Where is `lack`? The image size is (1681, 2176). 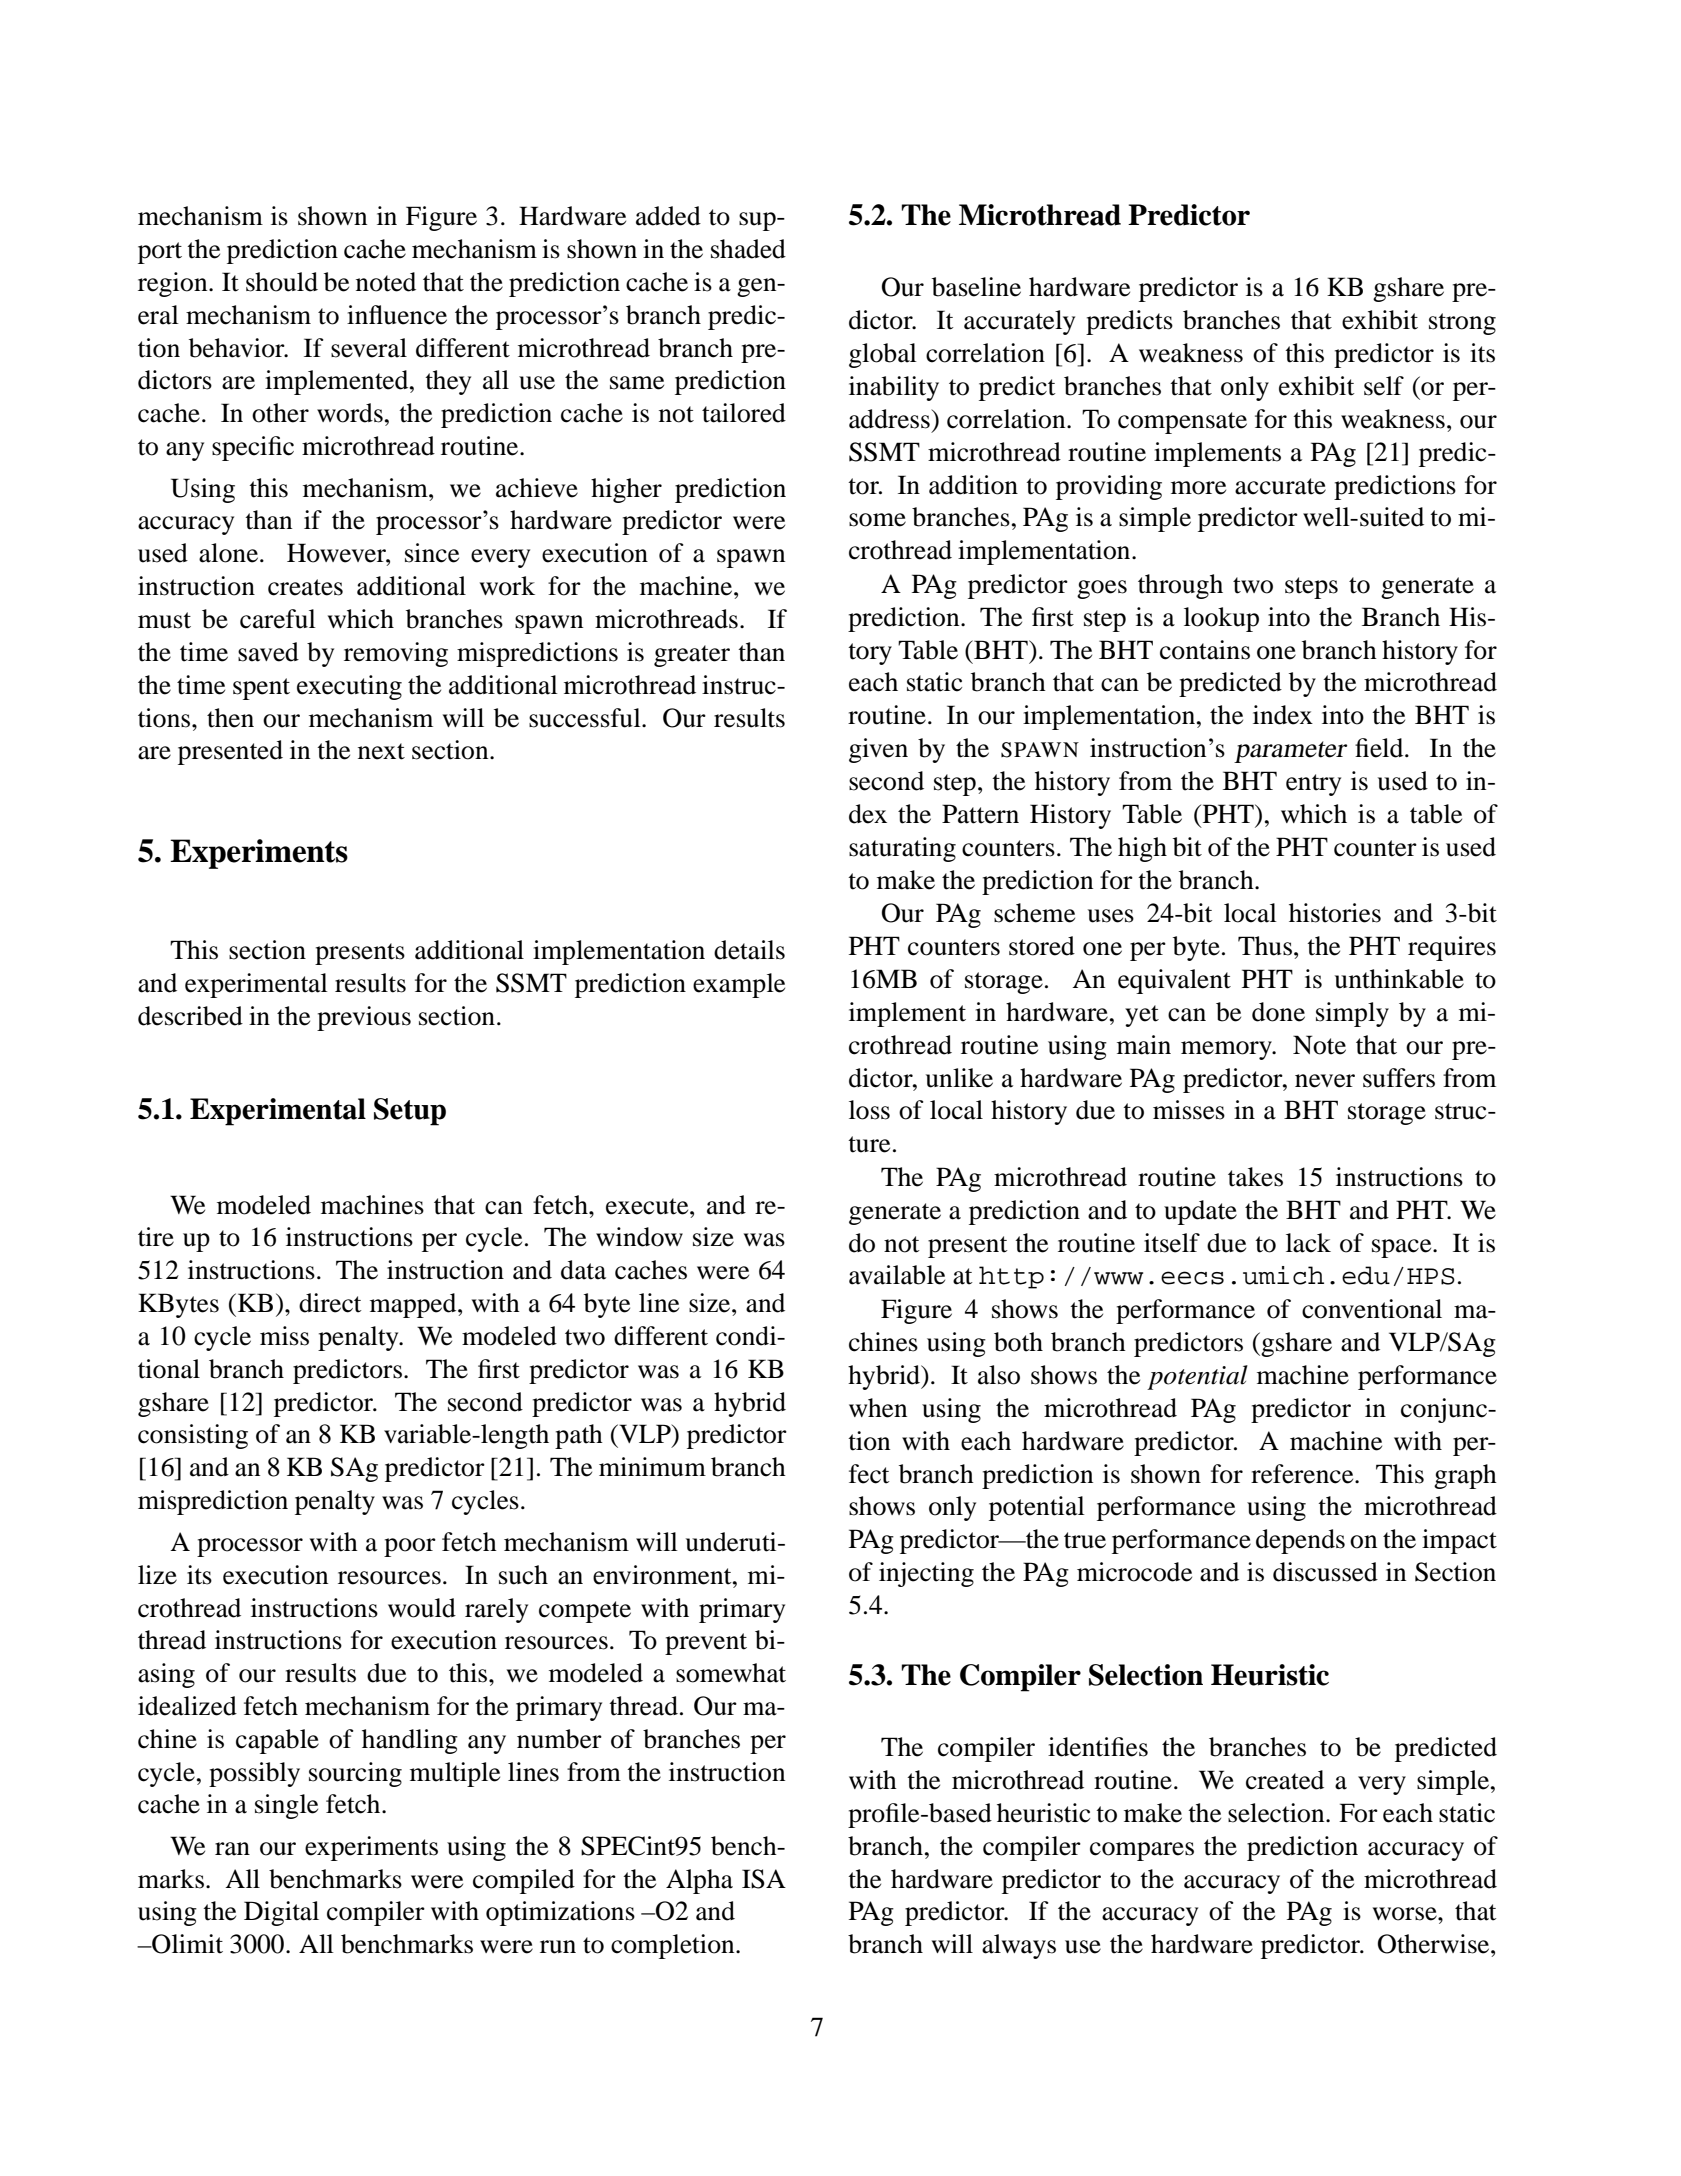
lack is located at coordinates (1308, 1243).
